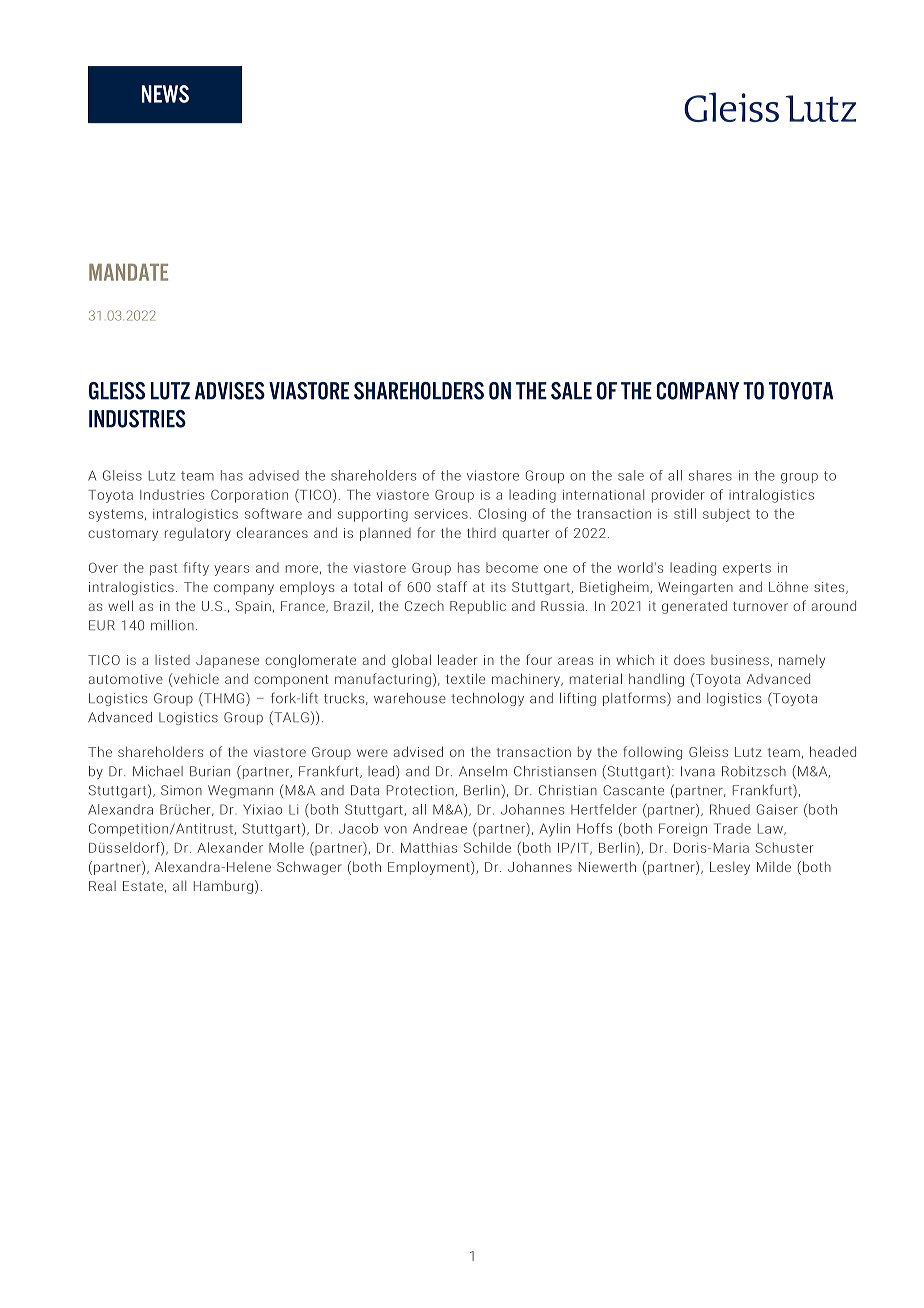 The image size is (924, 1308). What do you see at coordinates (172, 625) in the screenshot?
I see `million` at bounding box center [172, 625].
